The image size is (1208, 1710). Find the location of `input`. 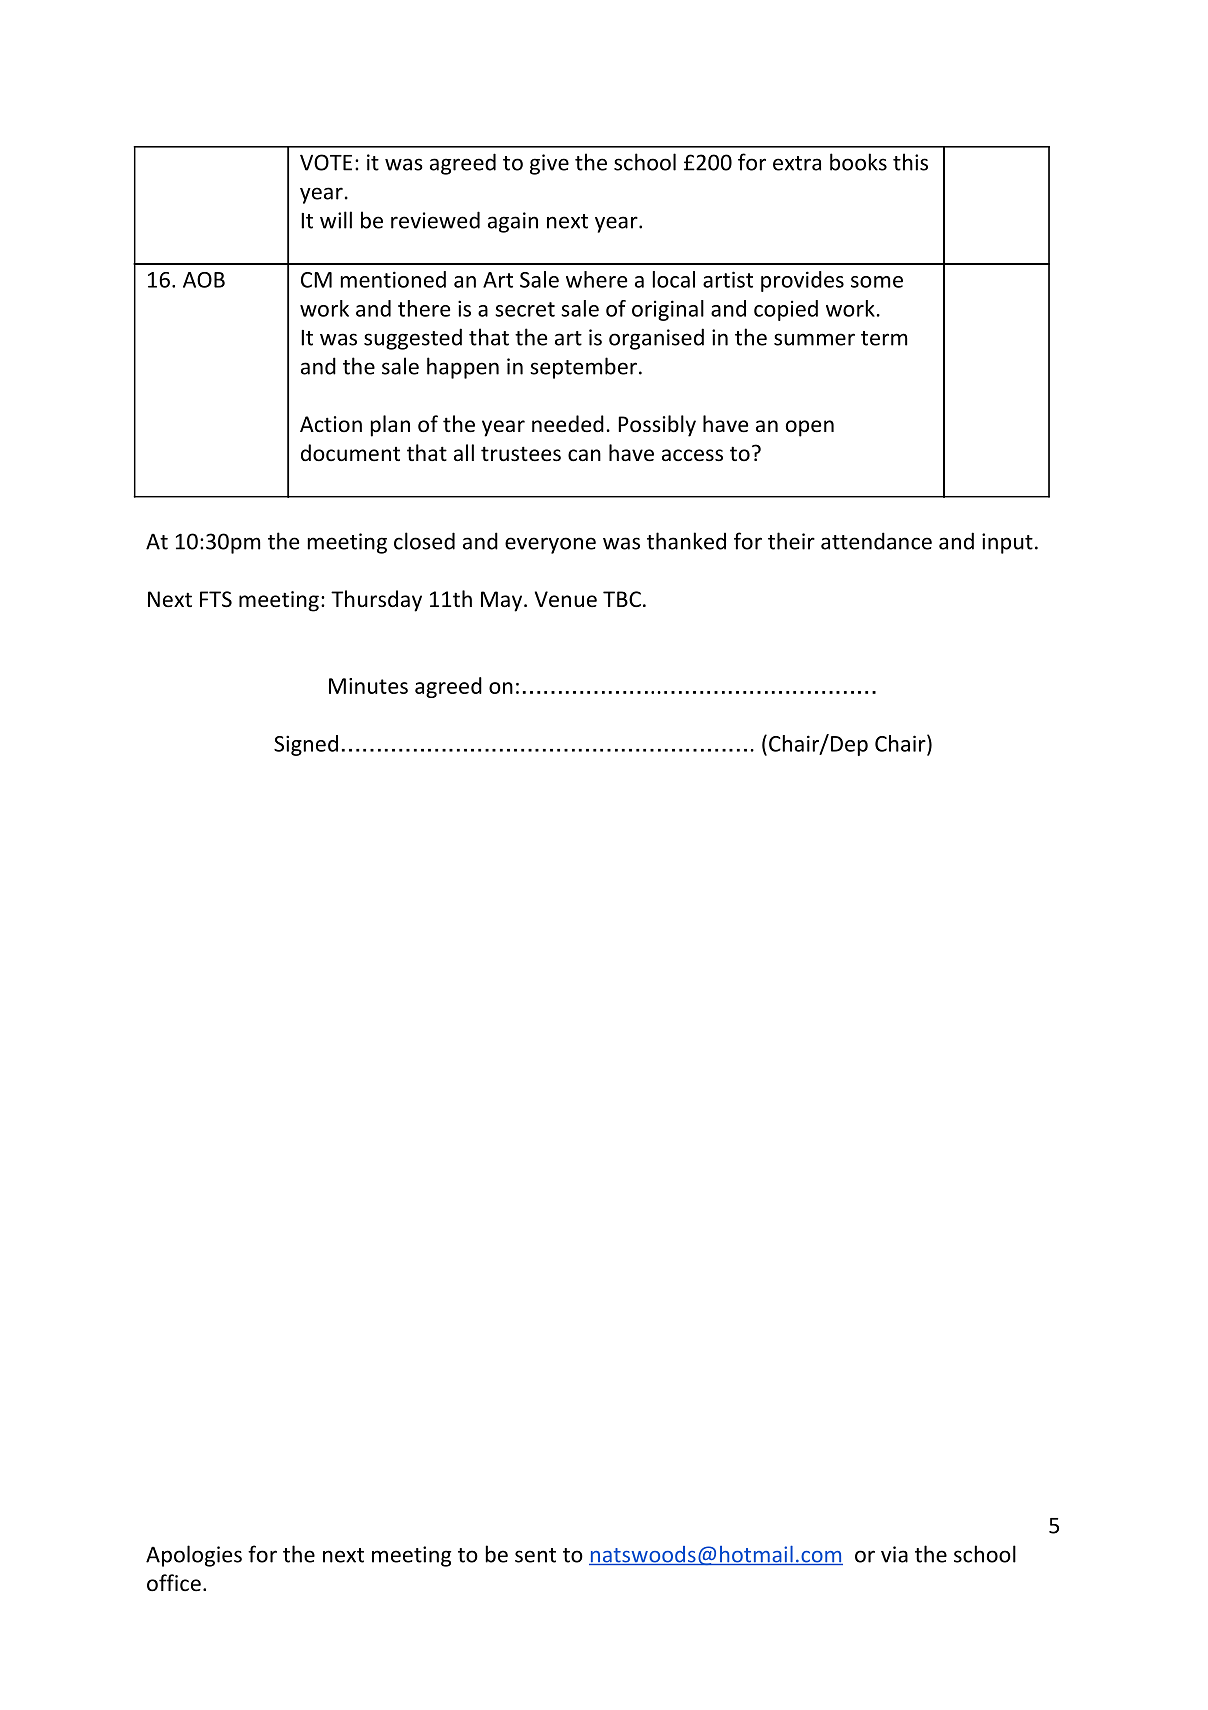

input is located at coordinates (1007, 543).
